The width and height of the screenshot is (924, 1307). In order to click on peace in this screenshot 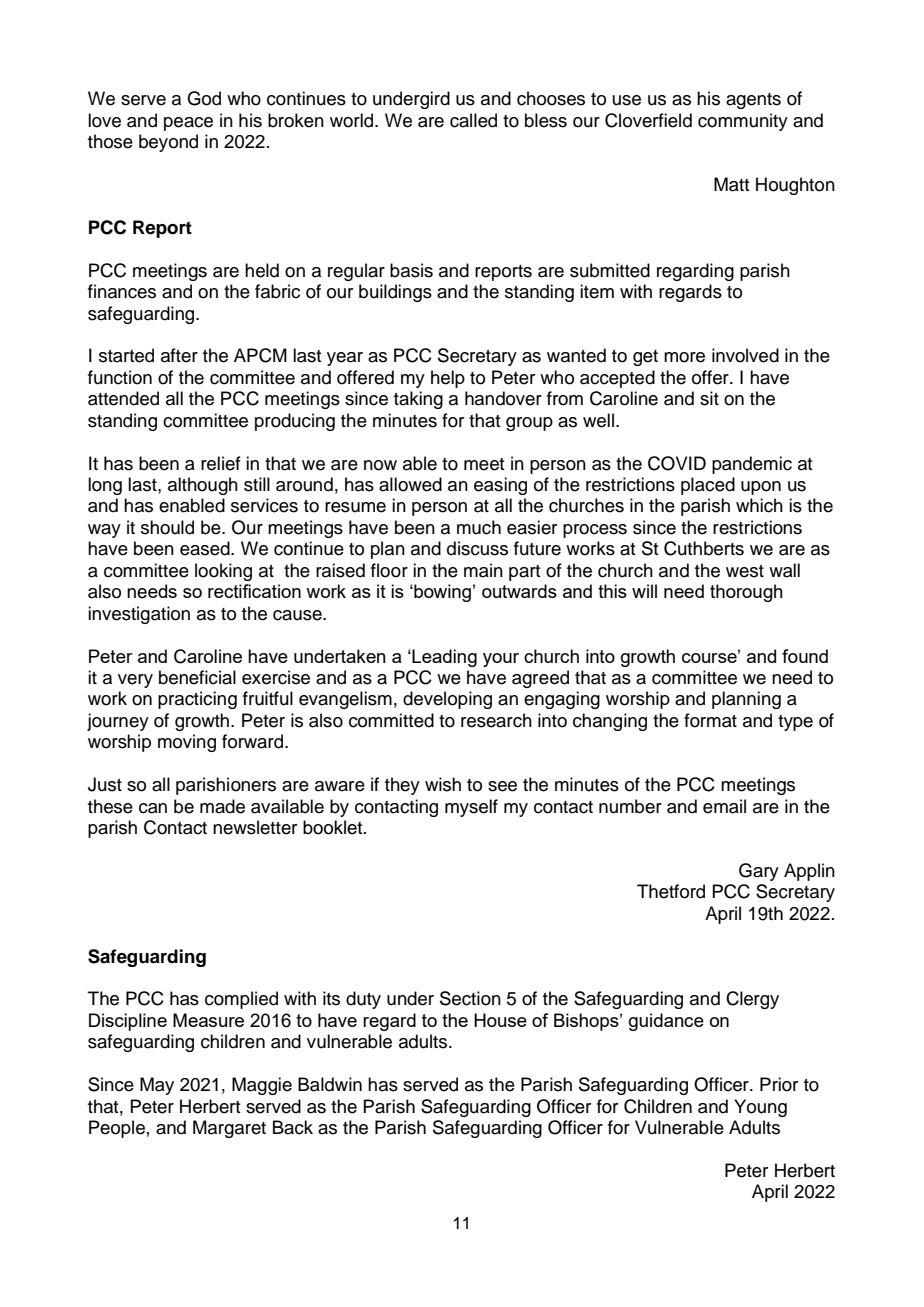, I will do `click(188, 124)`.
